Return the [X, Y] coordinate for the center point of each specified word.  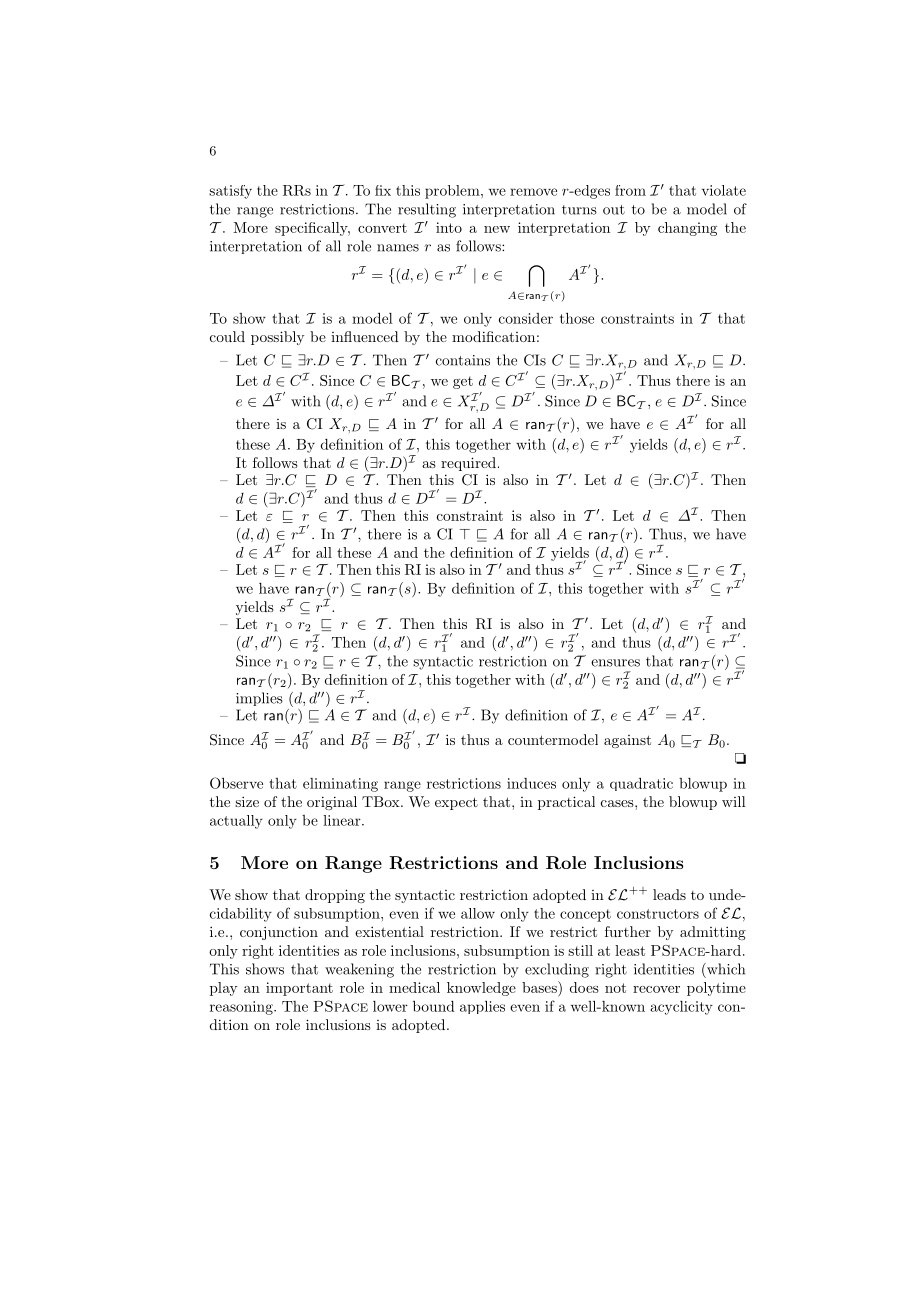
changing [687, 229]
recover [656, 989]
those [577, 318]
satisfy [230, 192]
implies [259, 699]
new [497, 229]
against [627, 741]
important [299, 989]
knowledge [481, 989]
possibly [277, 338]
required [468, 464]
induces [531, 783]
